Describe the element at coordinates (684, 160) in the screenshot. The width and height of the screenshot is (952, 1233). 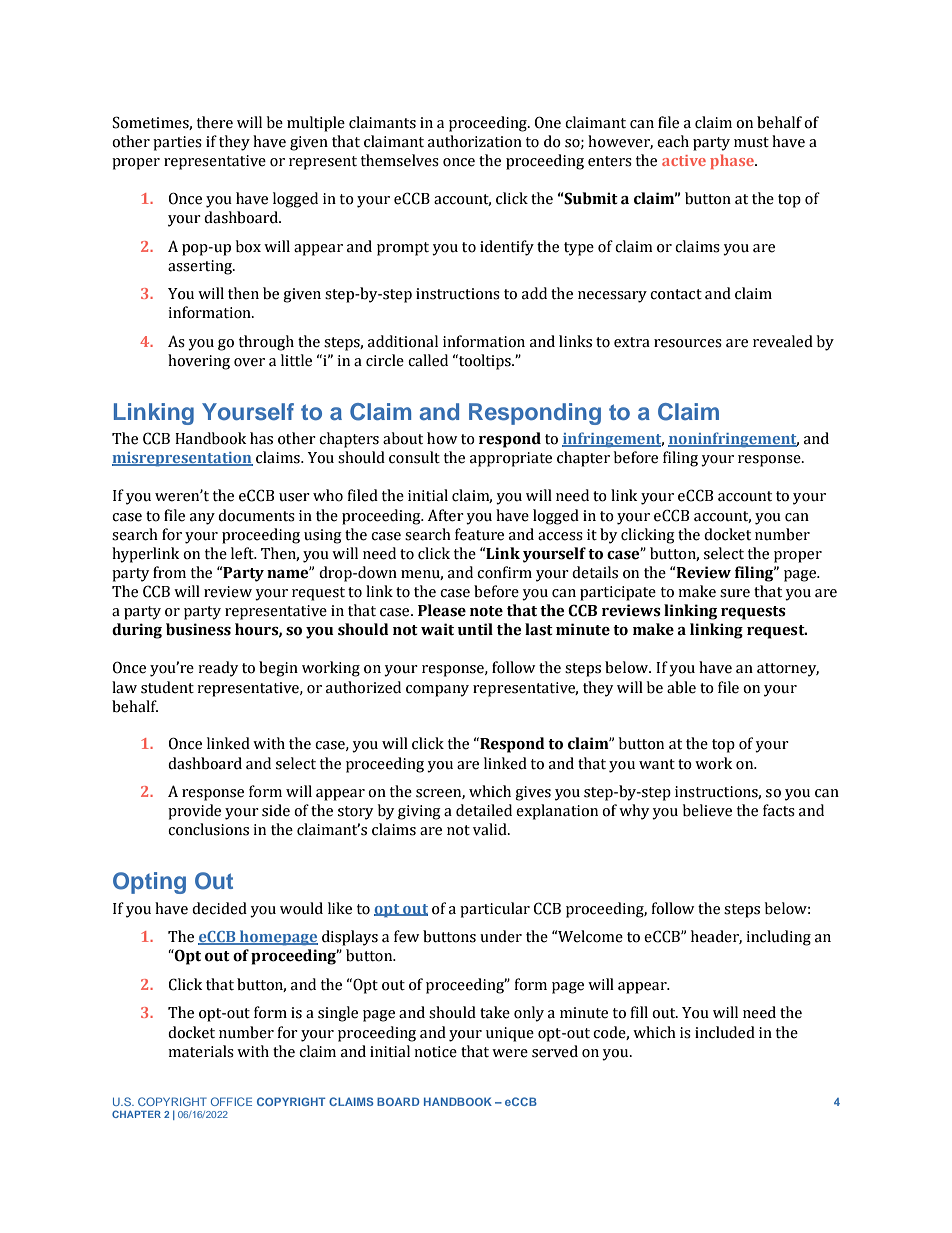
I see `active` at that location.
